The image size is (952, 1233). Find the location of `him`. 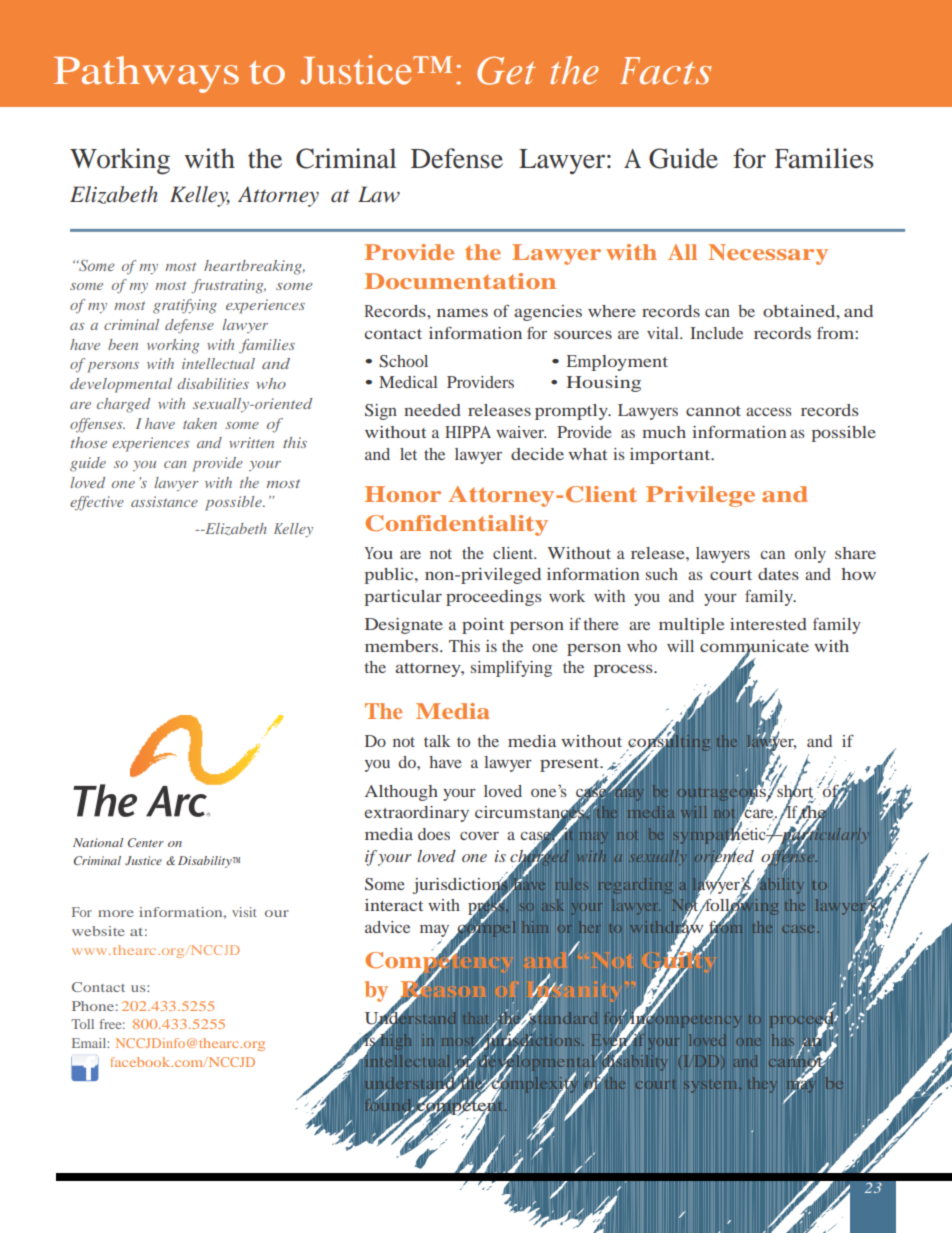

him is located at coordinates (535, 927).
